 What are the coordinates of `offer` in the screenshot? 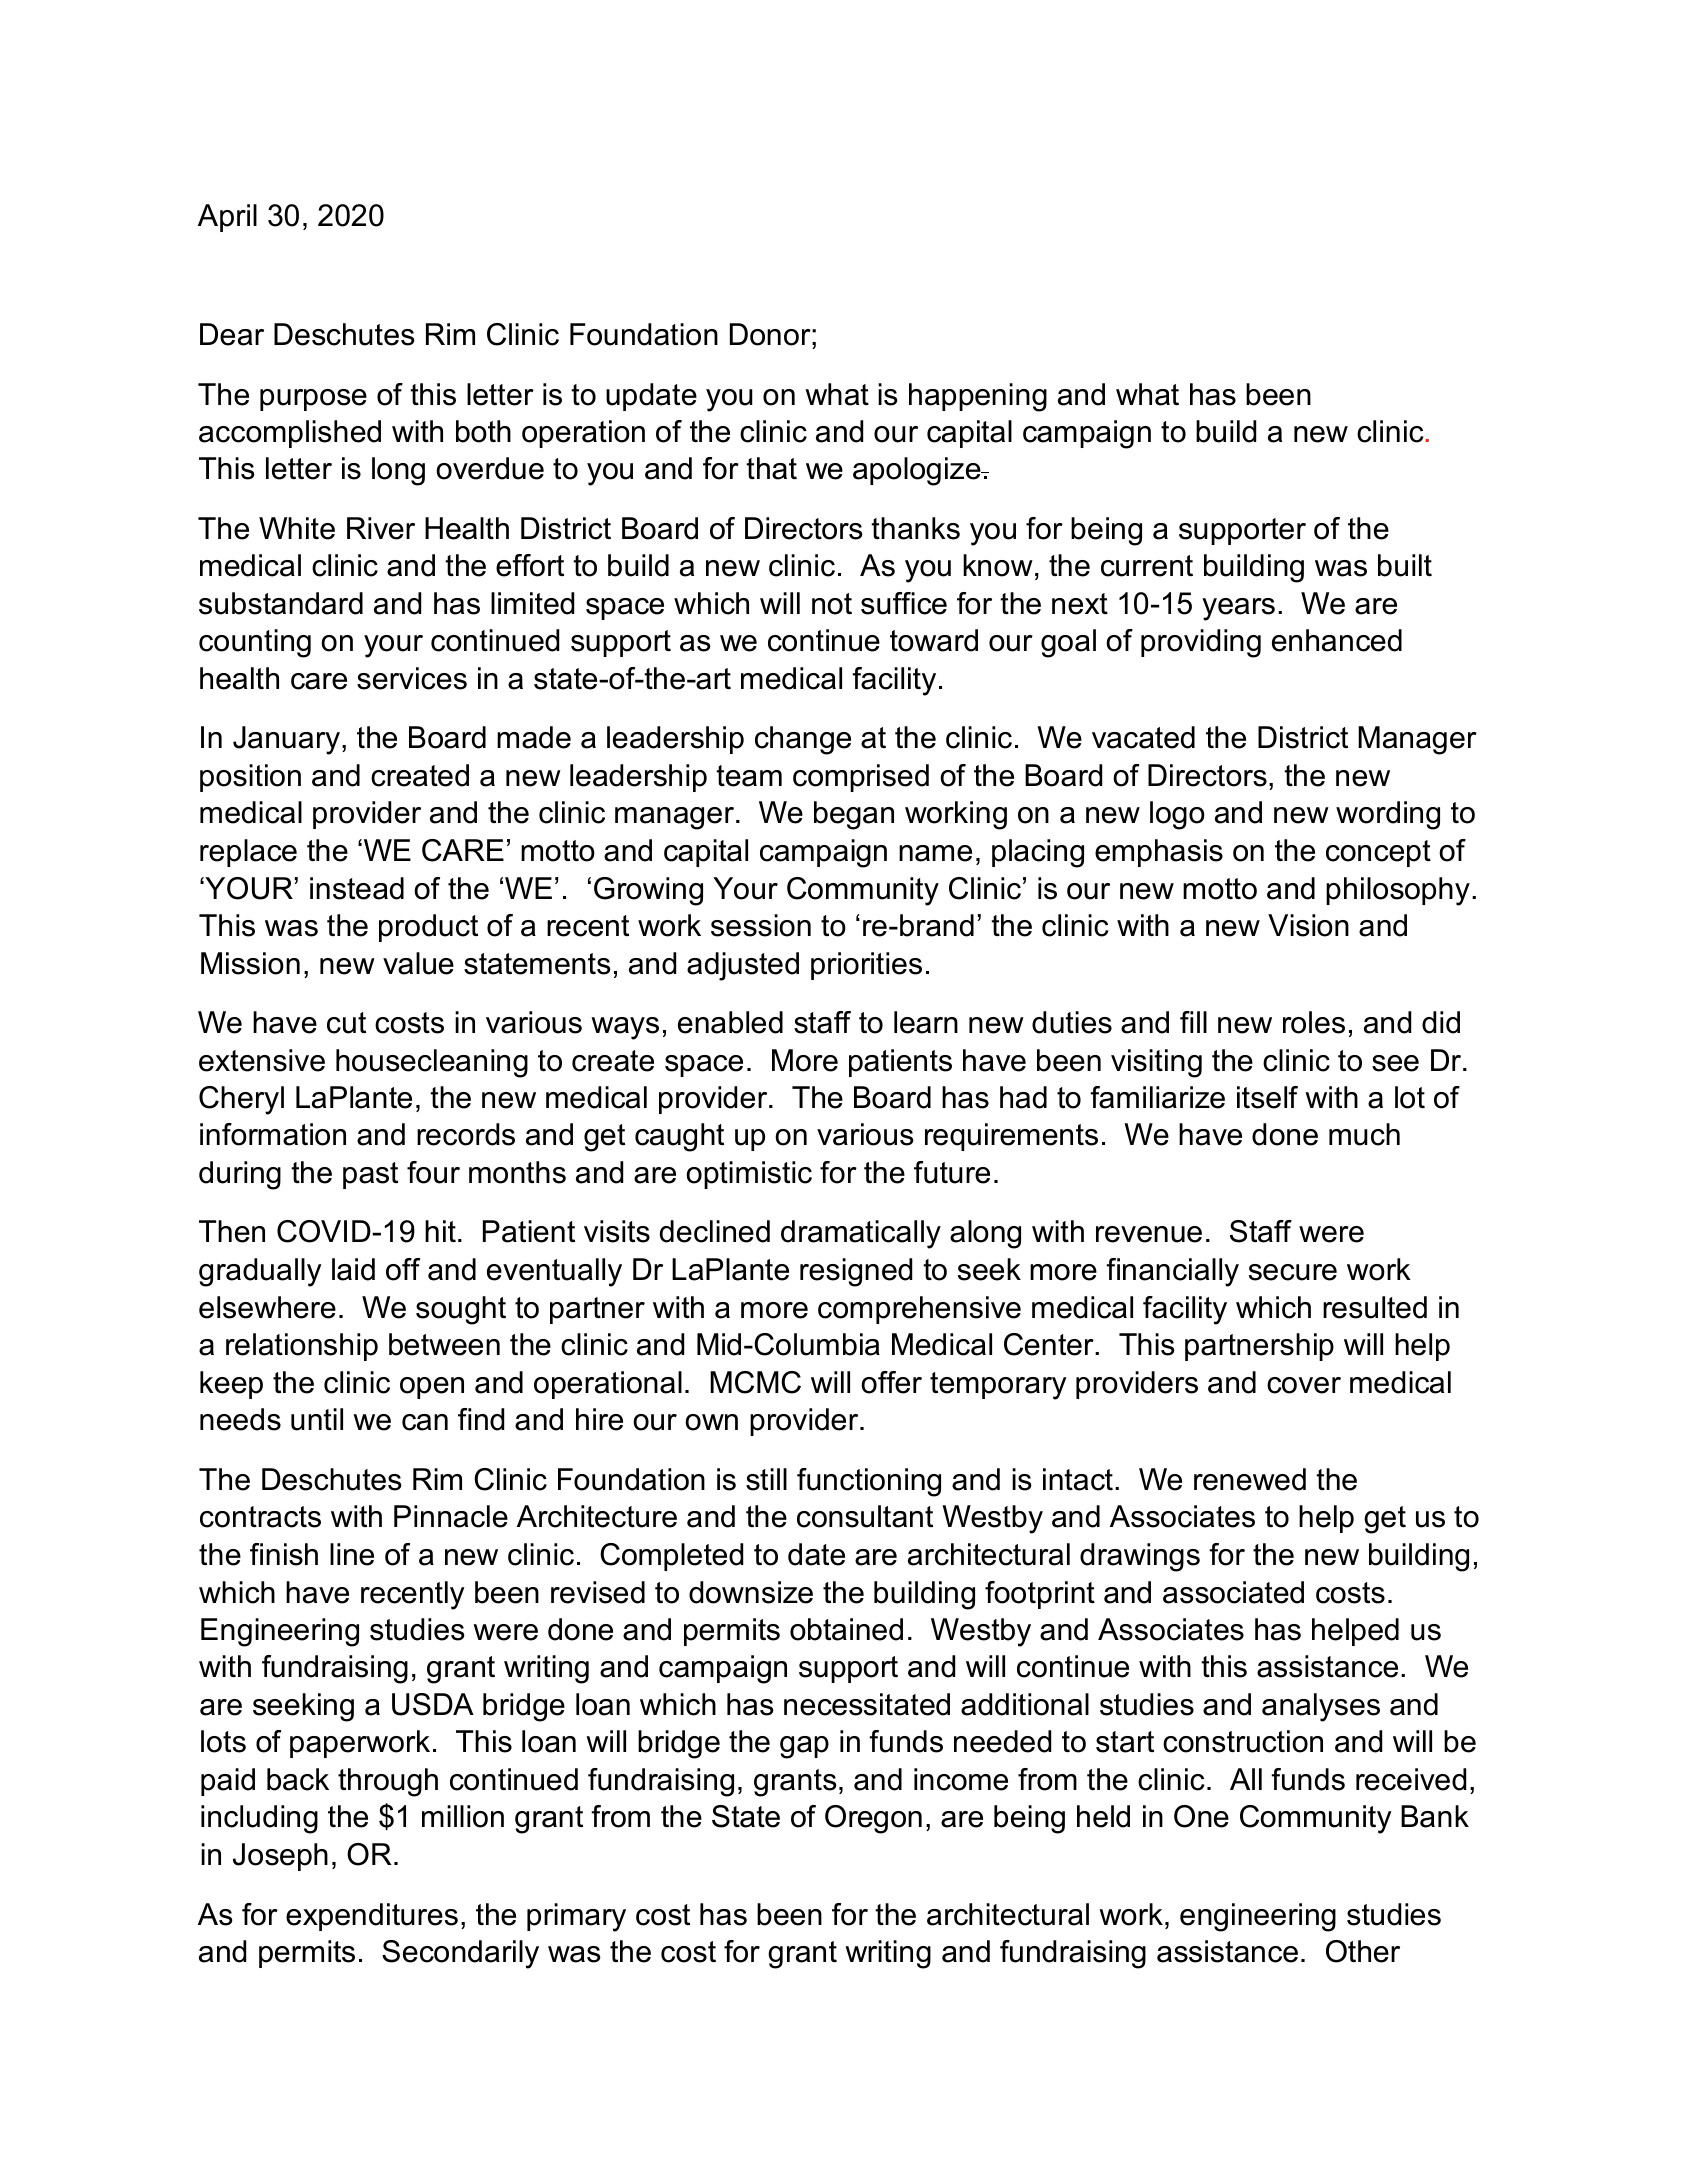 It's located at (891, 1382).
